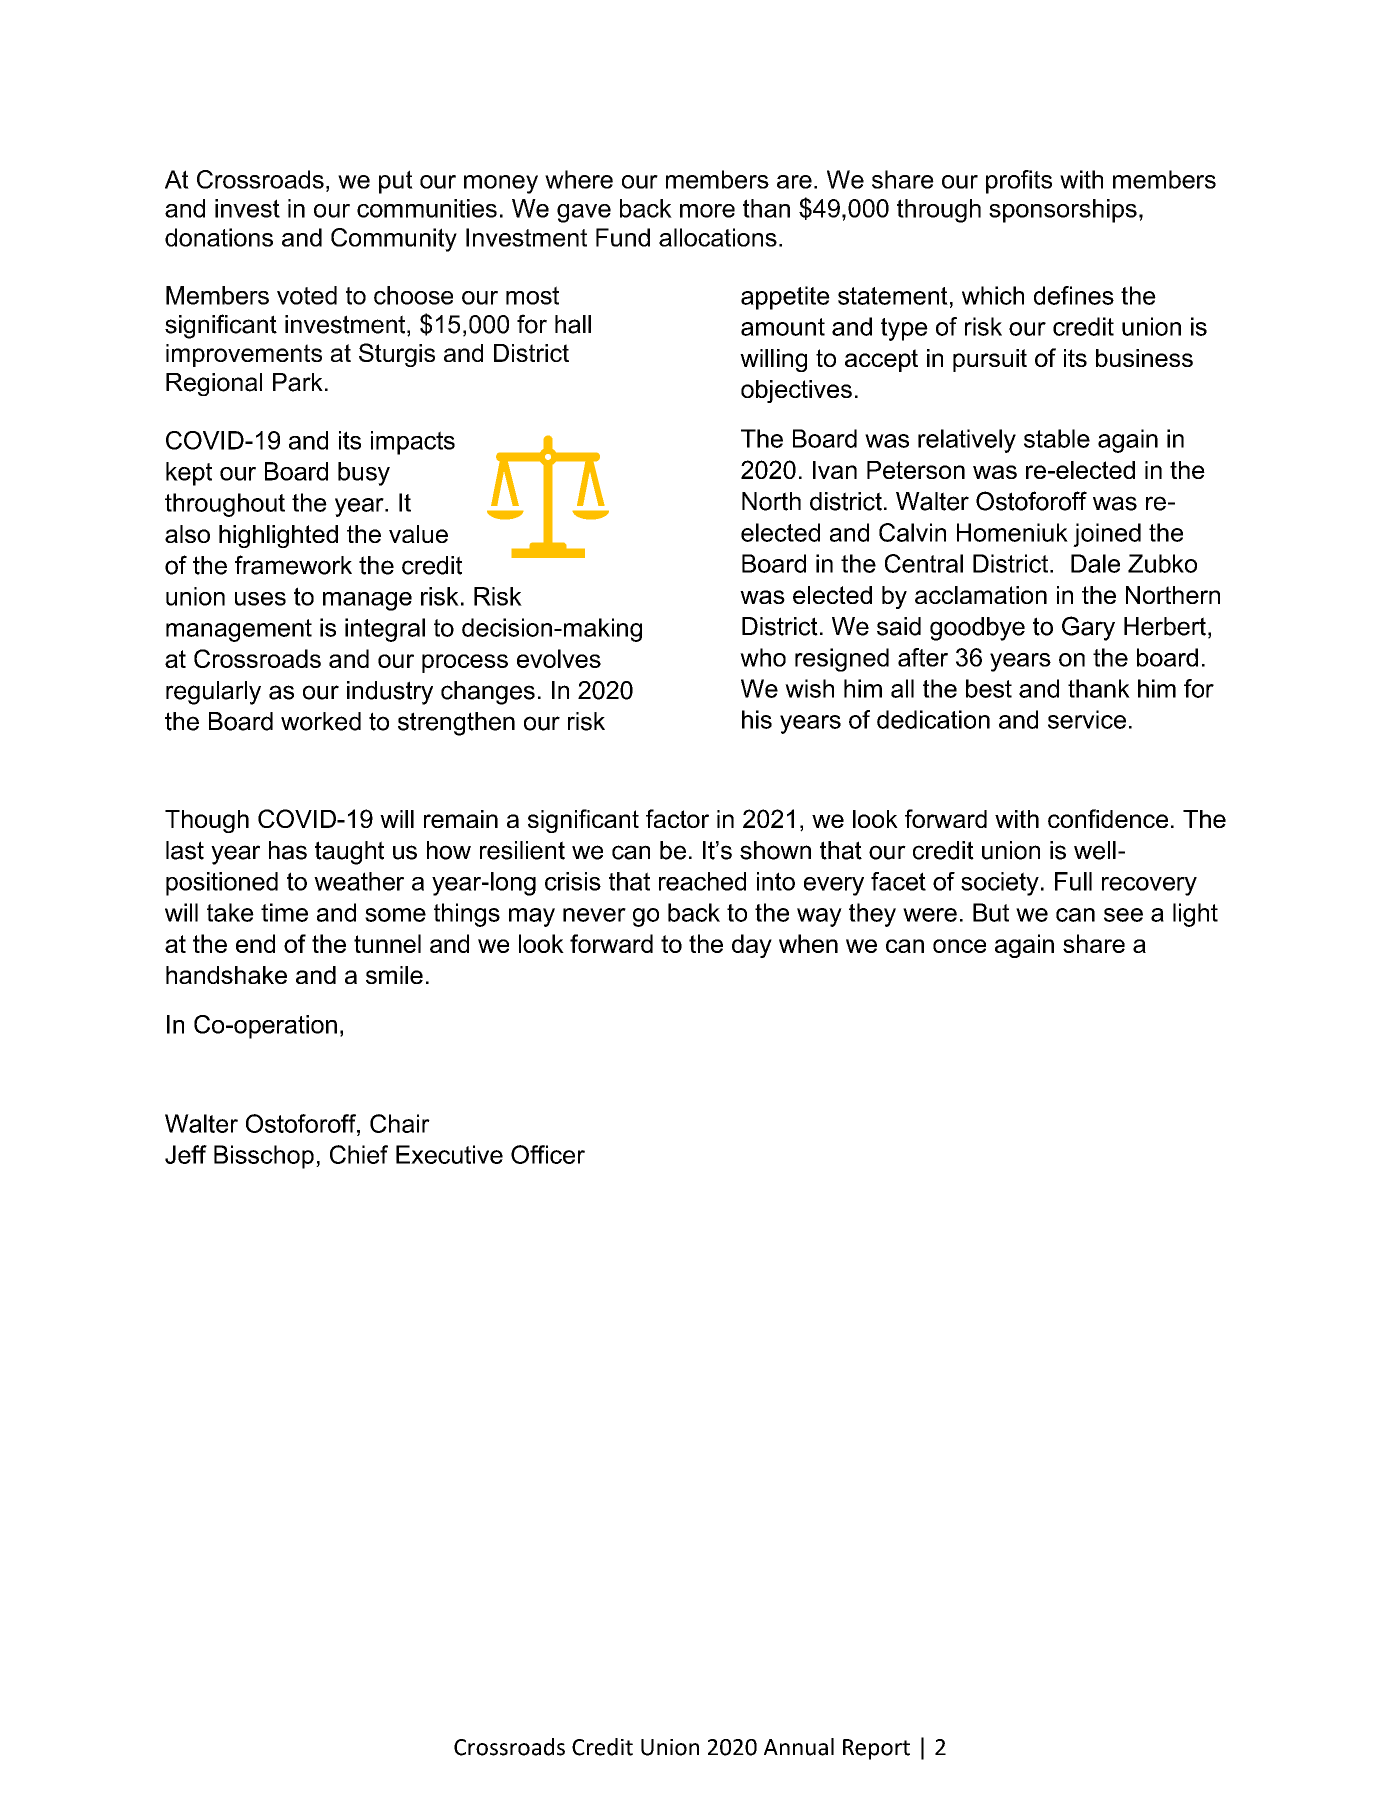 Image resolution: width=1400 pixels, height=1812 pixels. Describe the element at coordinates (449, 1154) in the screenshot. I see `Executive` at that location.
